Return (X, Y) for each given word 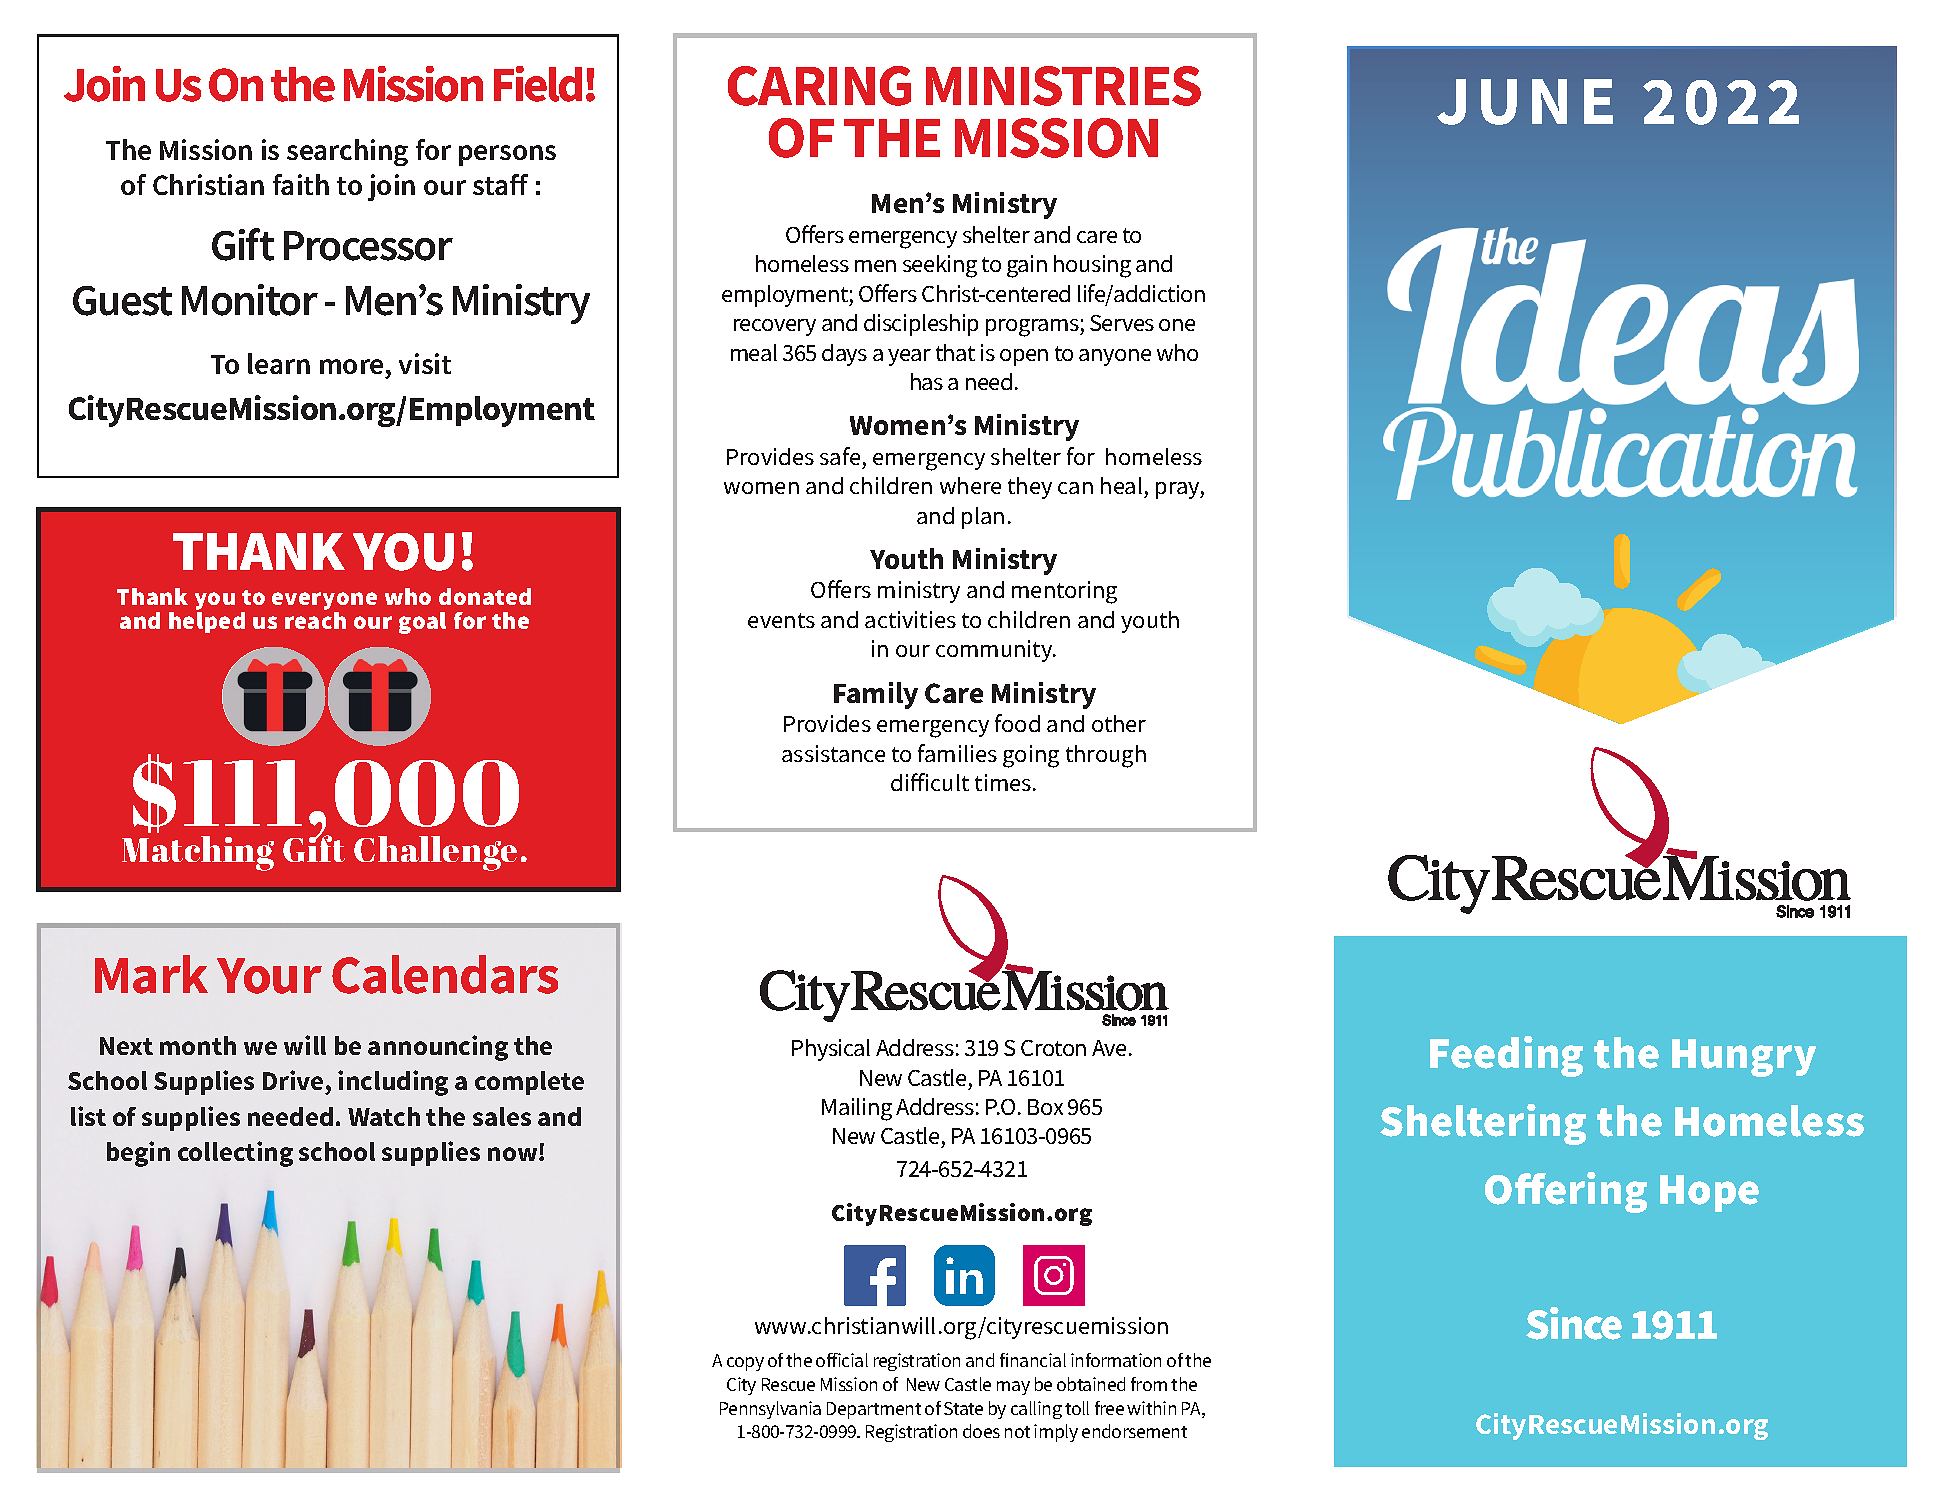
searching (347, 152)
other (1119, 723)
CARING (819, 86)
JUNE (1525, 102)
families (957, 753)
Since (1574, 1323)
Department (874, 1410)
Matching (198, 853)
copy (745, 1364)
